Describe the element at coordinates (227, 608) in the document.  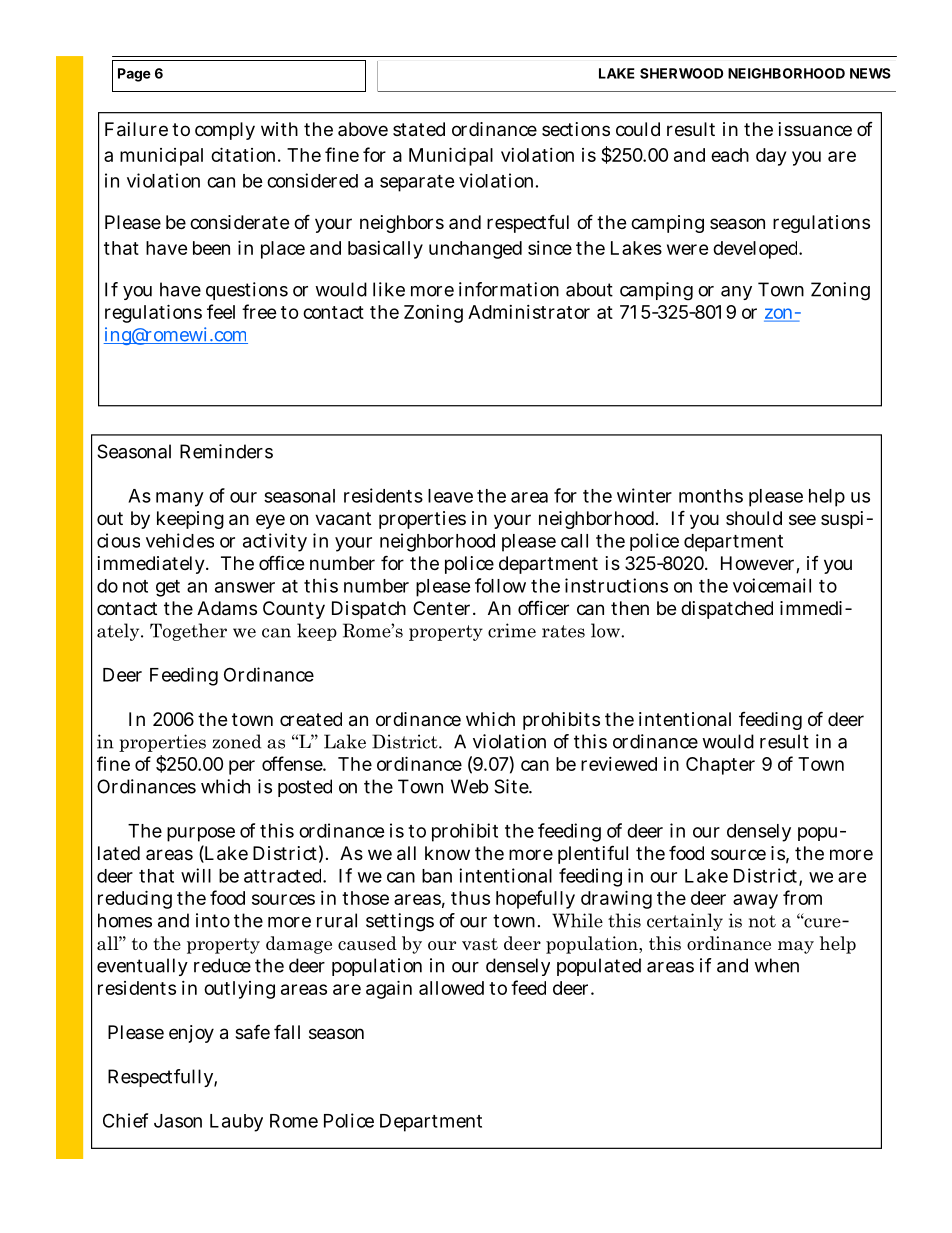
I see `Adams` at that location.
